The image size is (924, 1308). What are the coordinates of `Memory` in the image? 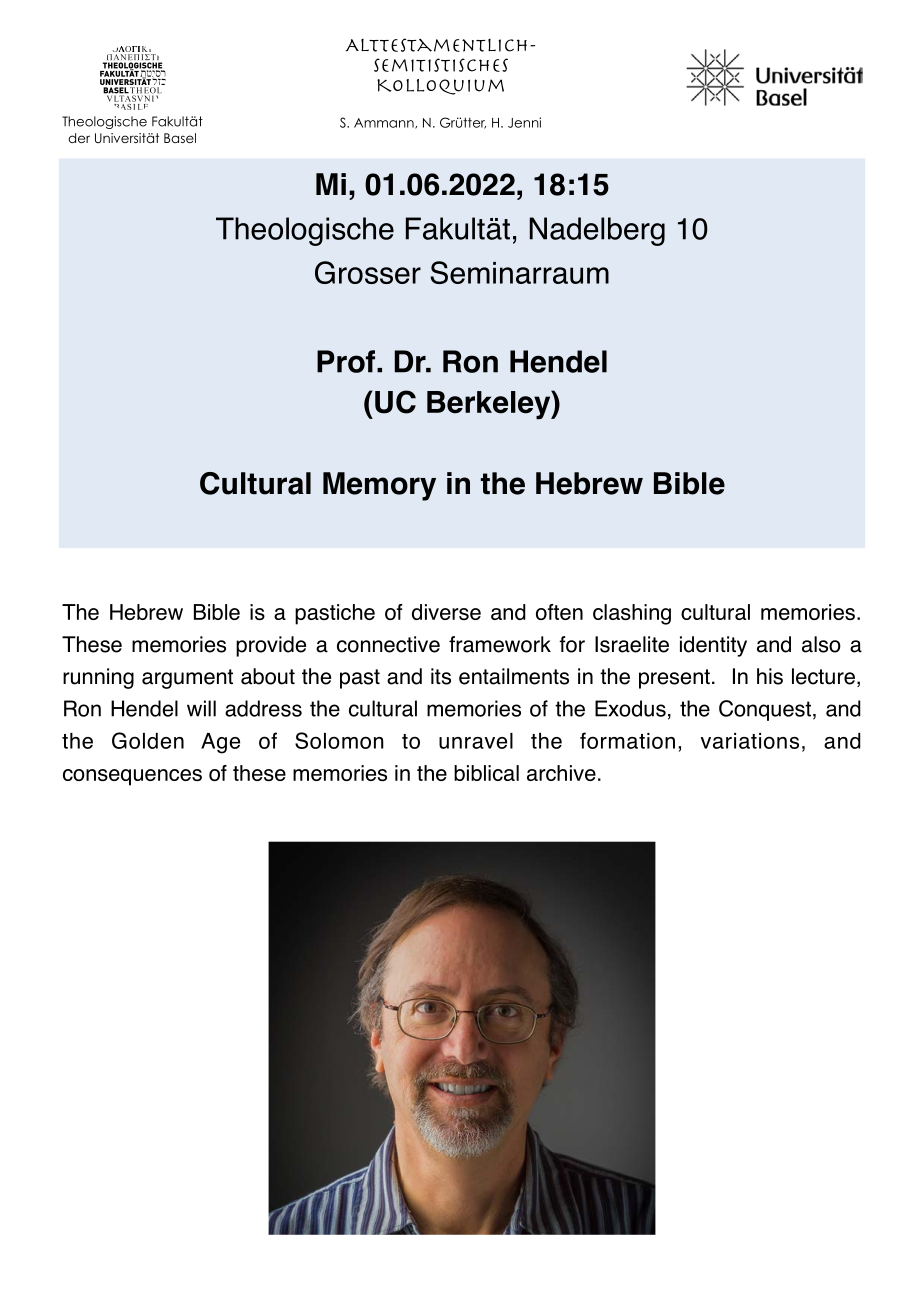 It's located at (379, 486).
